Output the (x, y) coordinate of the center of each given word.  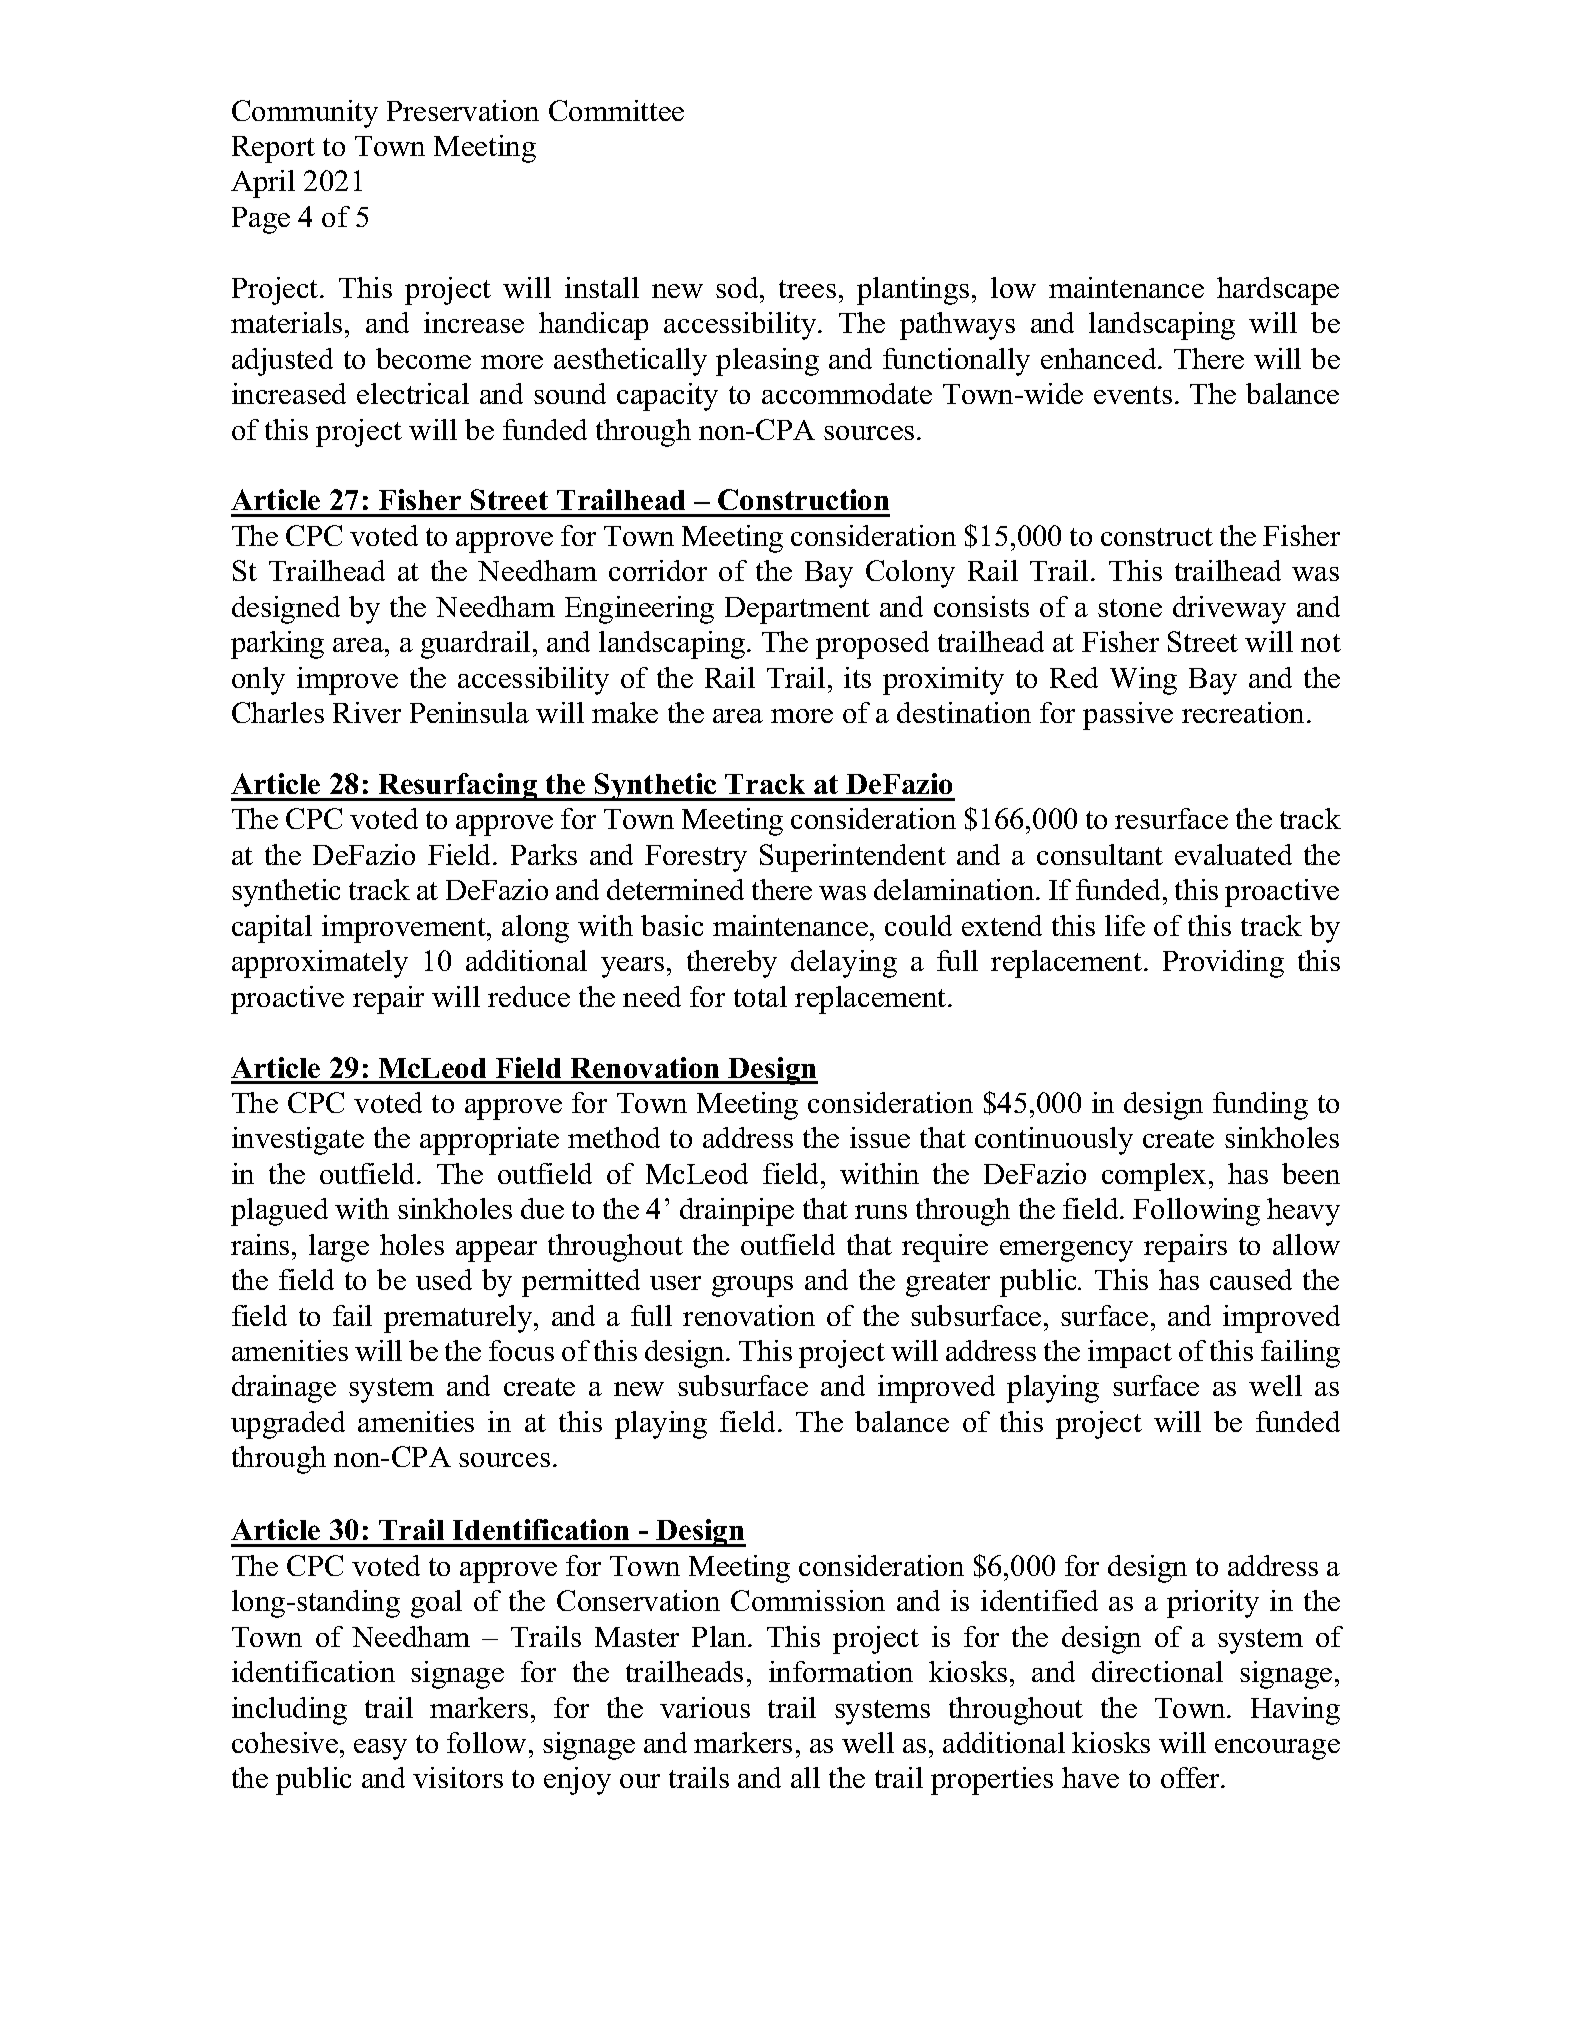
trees (807, 289)
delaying (844, 964)
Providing (1223, 964)
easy (380, 1749)
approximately (320, 964)
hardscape (1278, 291)
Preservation (463, 110)
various (705, 1707)
